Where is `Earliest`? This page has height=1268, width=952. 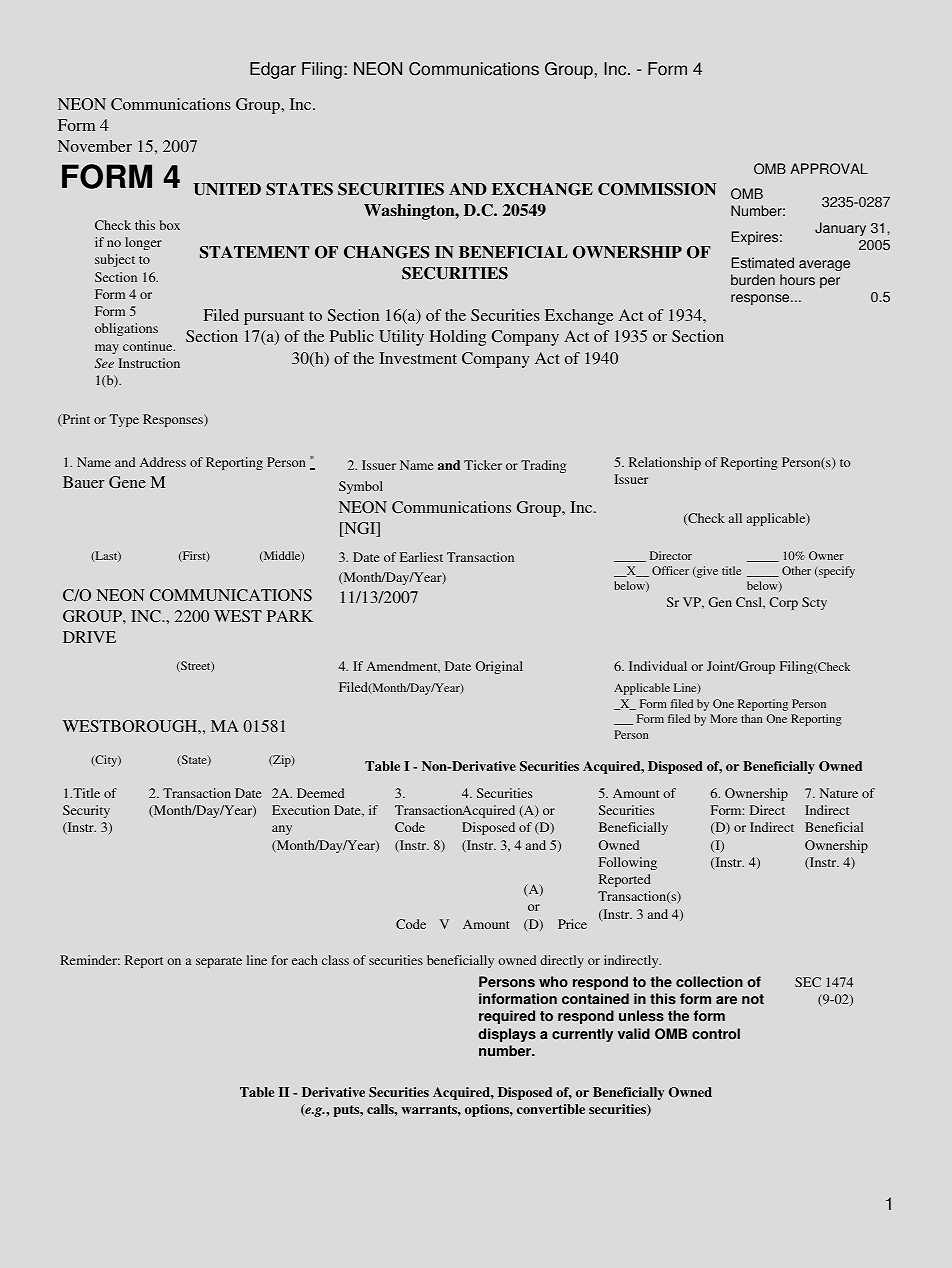 Earliest is located at coordinates (421, 557).
